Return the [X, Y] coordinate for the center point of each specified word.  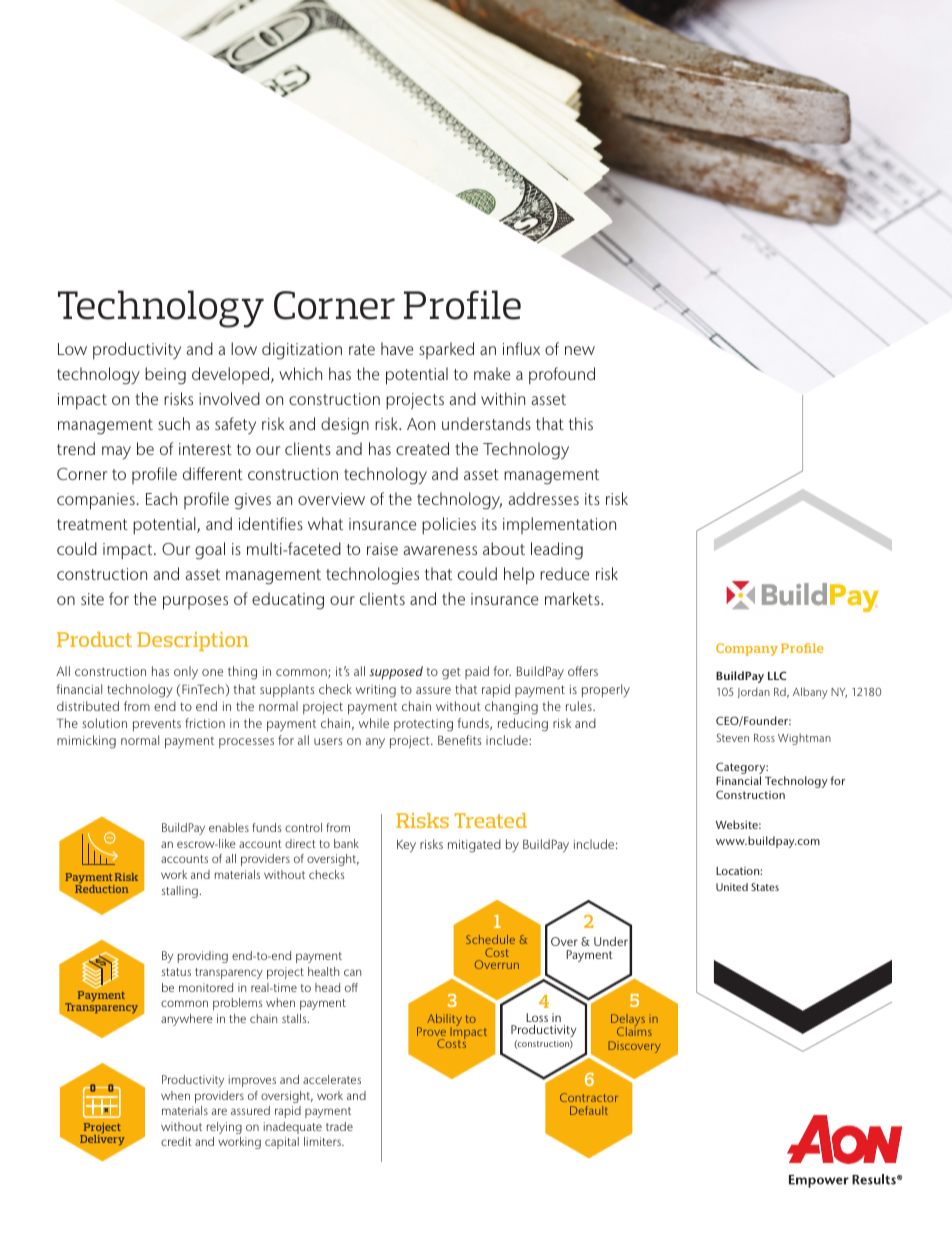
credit [176, 1141]
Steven [732, 737]
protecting [423, 725]
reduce [564, 573]
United [732, 887]
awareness [440, 550]
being [165, 376]
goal [210, 551]
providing [203, 957]
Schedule [490, 939]
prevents [157, 725]
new [580, 350]
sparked [446, 350]
